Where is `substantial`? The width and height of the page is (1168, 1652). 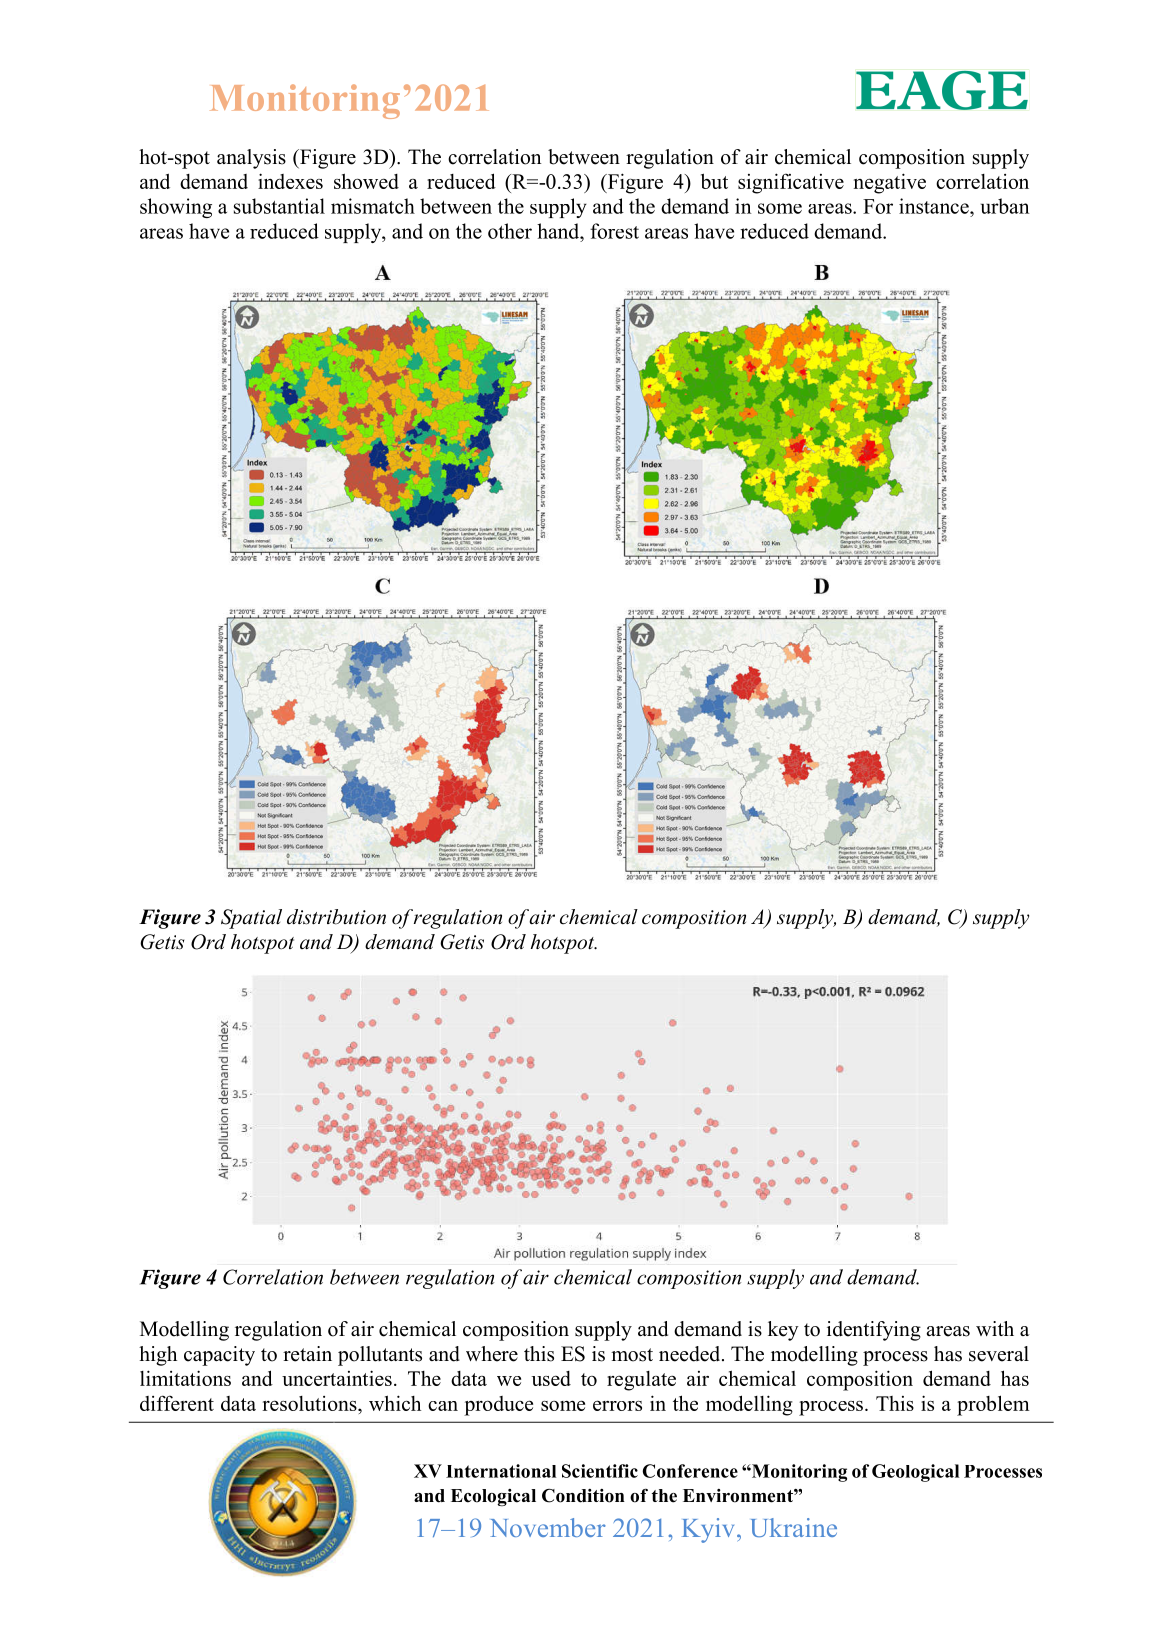 substantial is located at coordinates (279, 206).
